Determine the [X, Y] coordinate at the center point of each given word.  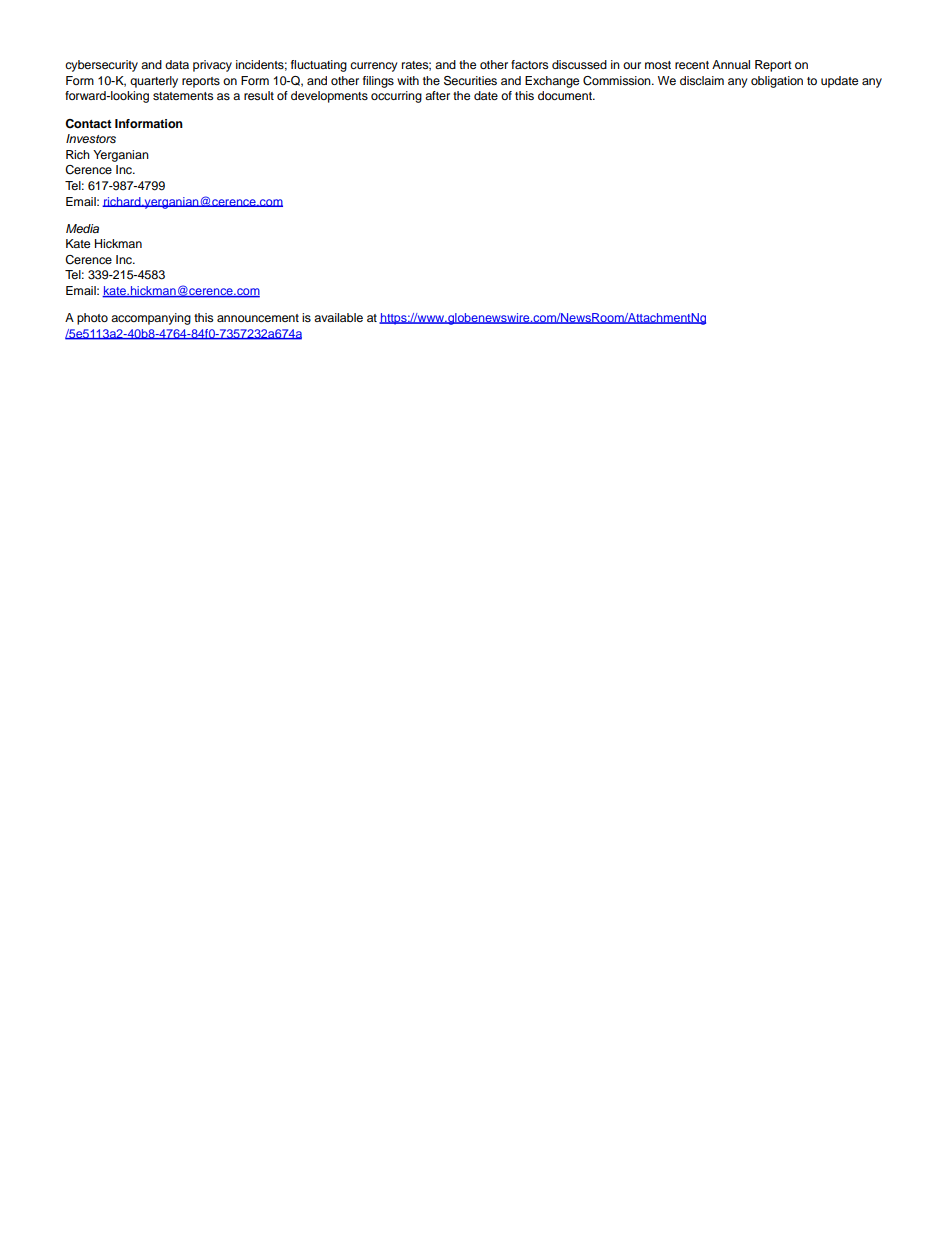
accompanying [151, 319]
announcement [258, 318]
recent [692, 65]
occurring [396, 97]
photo [92, 319]
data [177, 64]
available [338, 317]
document [566, 95]
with [408, 80]
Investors [91, 138]
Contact [88, 124]
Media [82, 228]
